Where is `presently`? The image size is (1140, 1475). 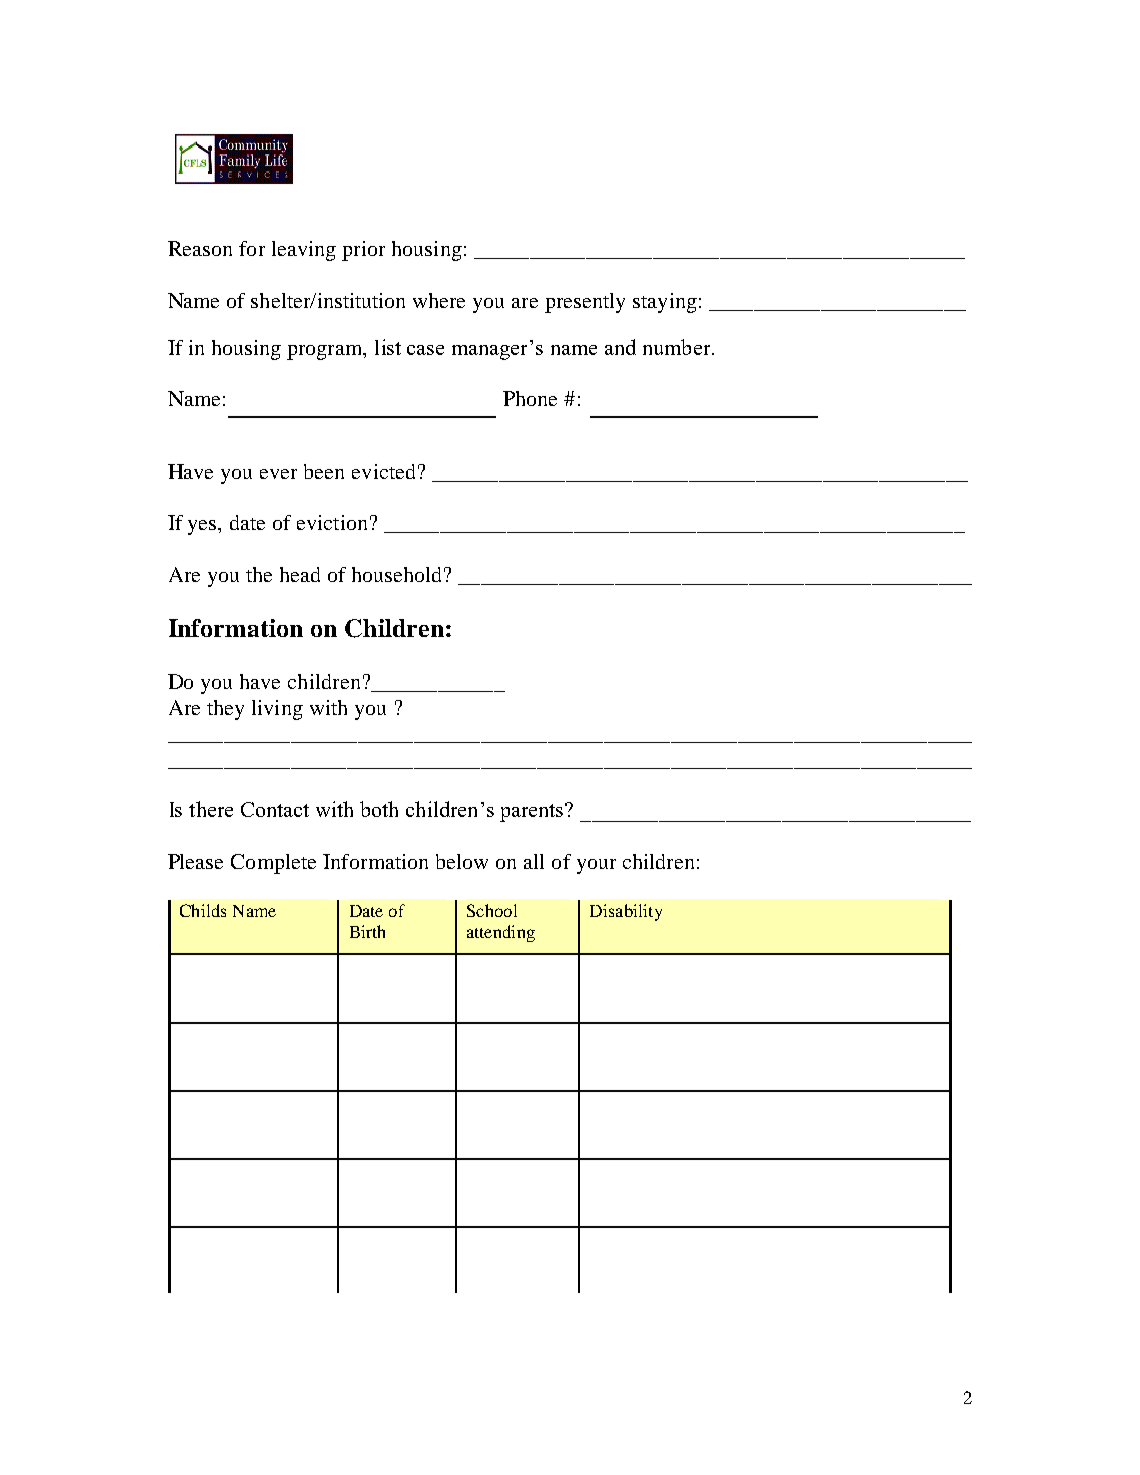 presently is located at coordinates (585, 303).
